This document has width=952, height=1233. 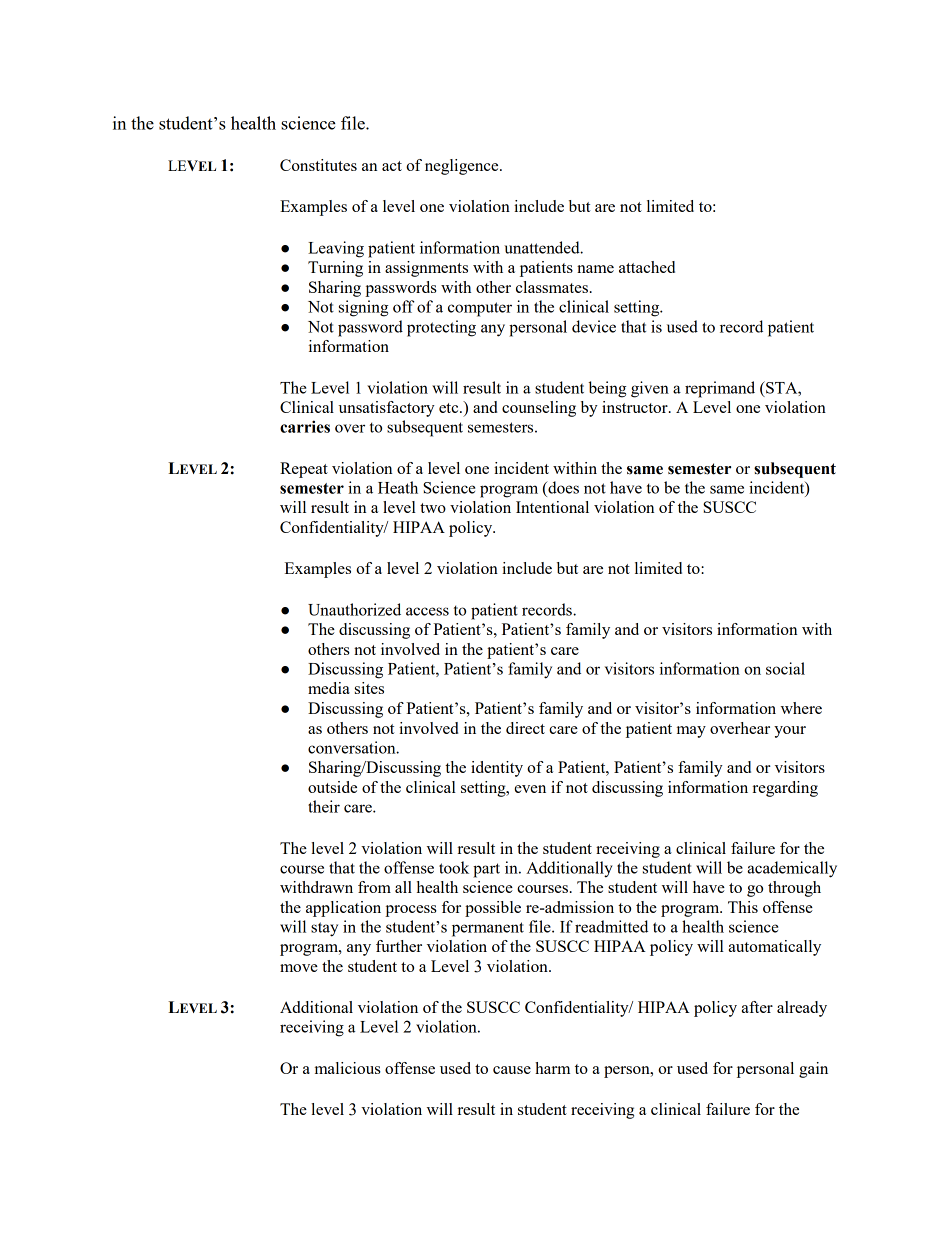 What do you see at coordinates (785, 789) in the document?
I see `regarding` at bounding box center [785, 789].
